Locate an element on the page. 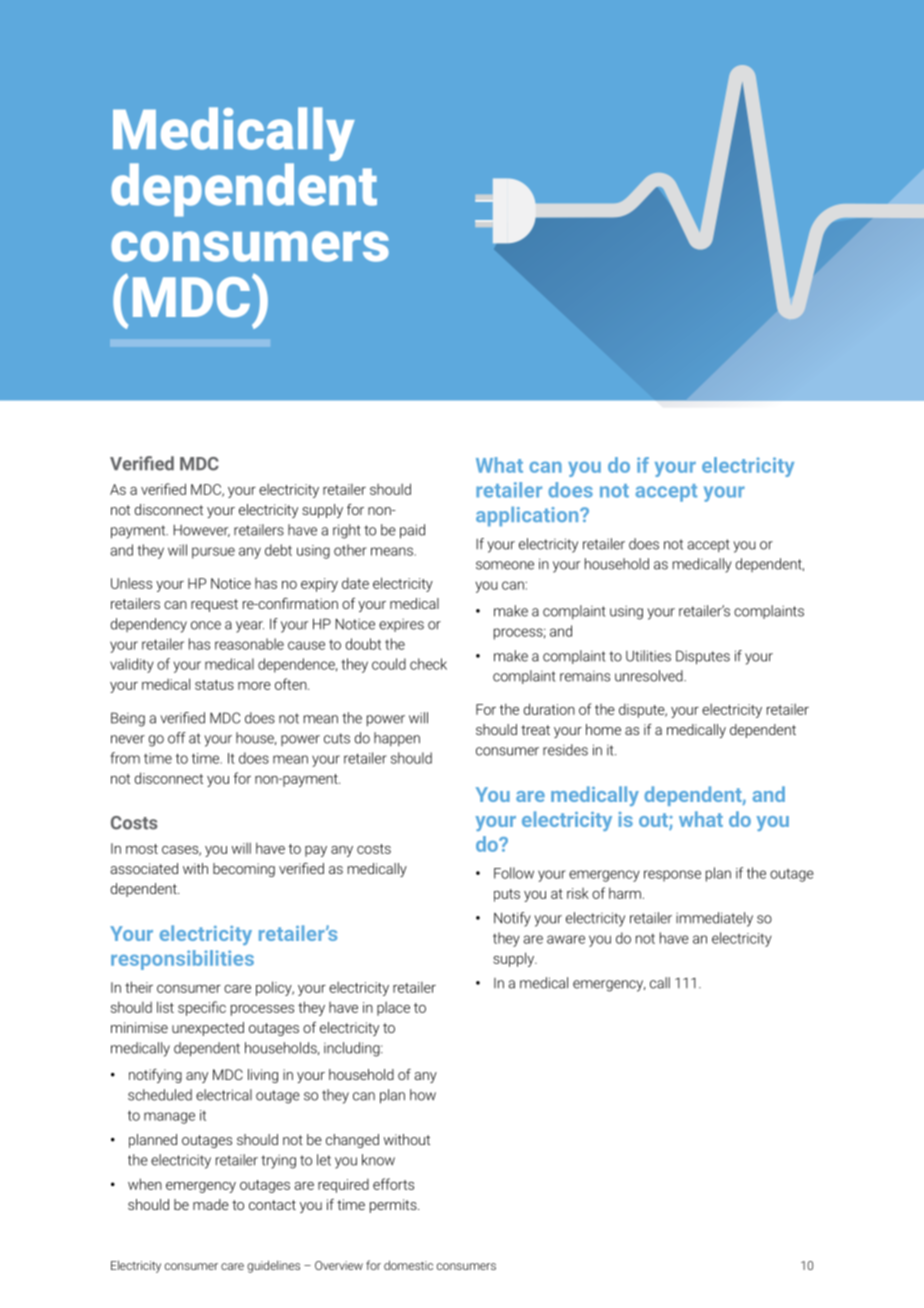 Image resolution: width=924 pixels, height=1308 pixels. off is located at coordinates (177, 738).
